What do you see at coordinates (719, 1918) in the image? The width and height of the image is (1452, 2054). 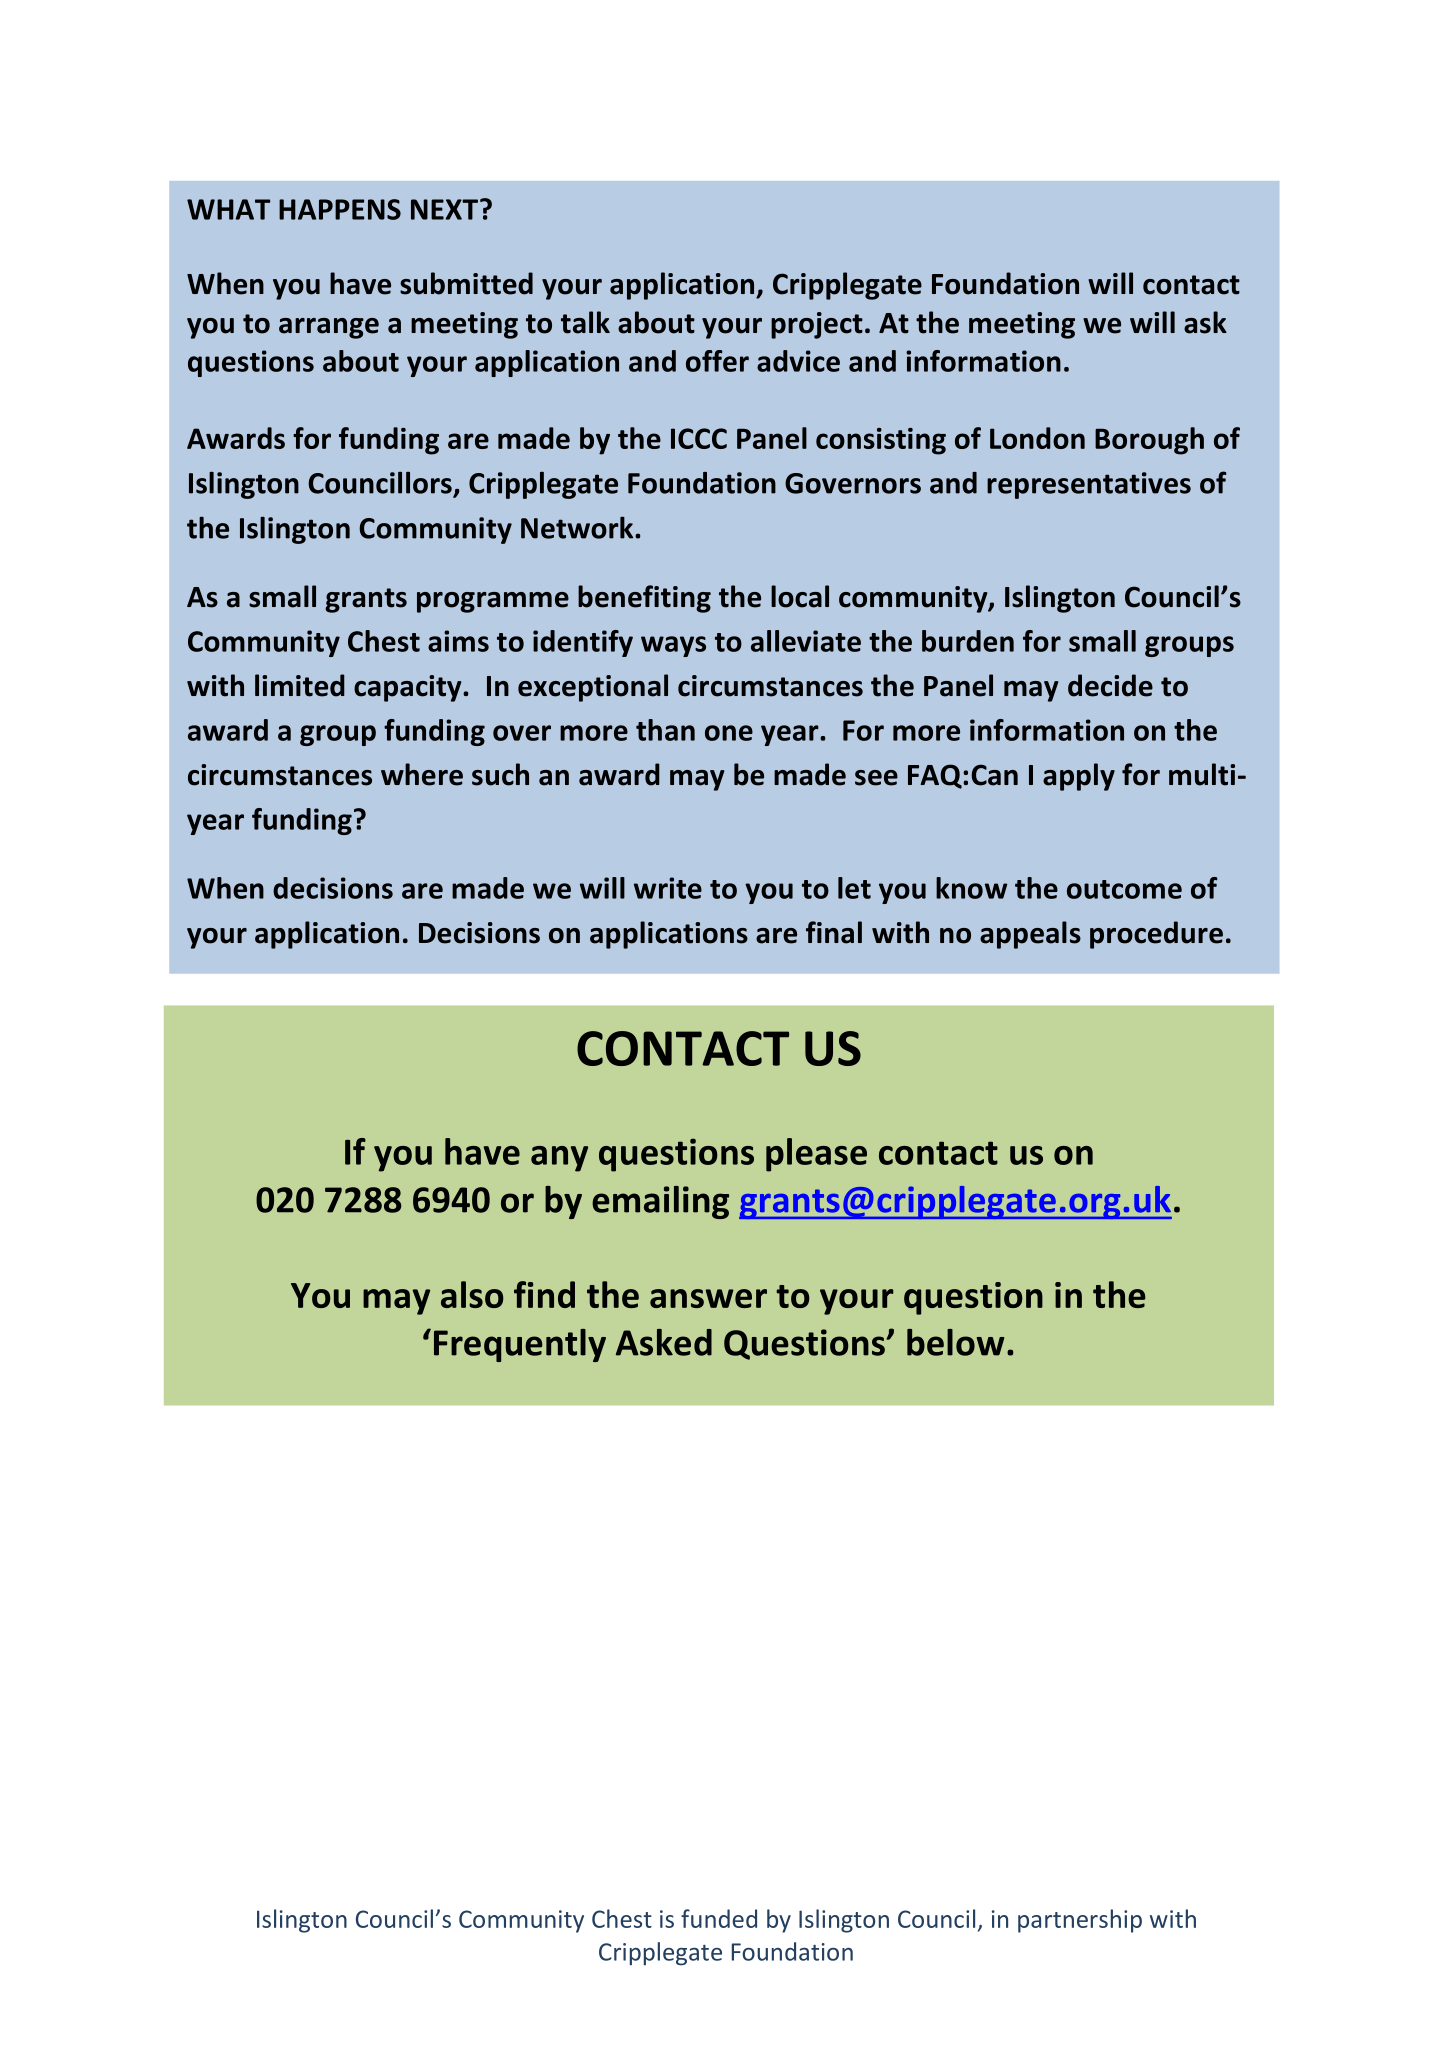 I see `funded` at bounding box center [719, 1918].
